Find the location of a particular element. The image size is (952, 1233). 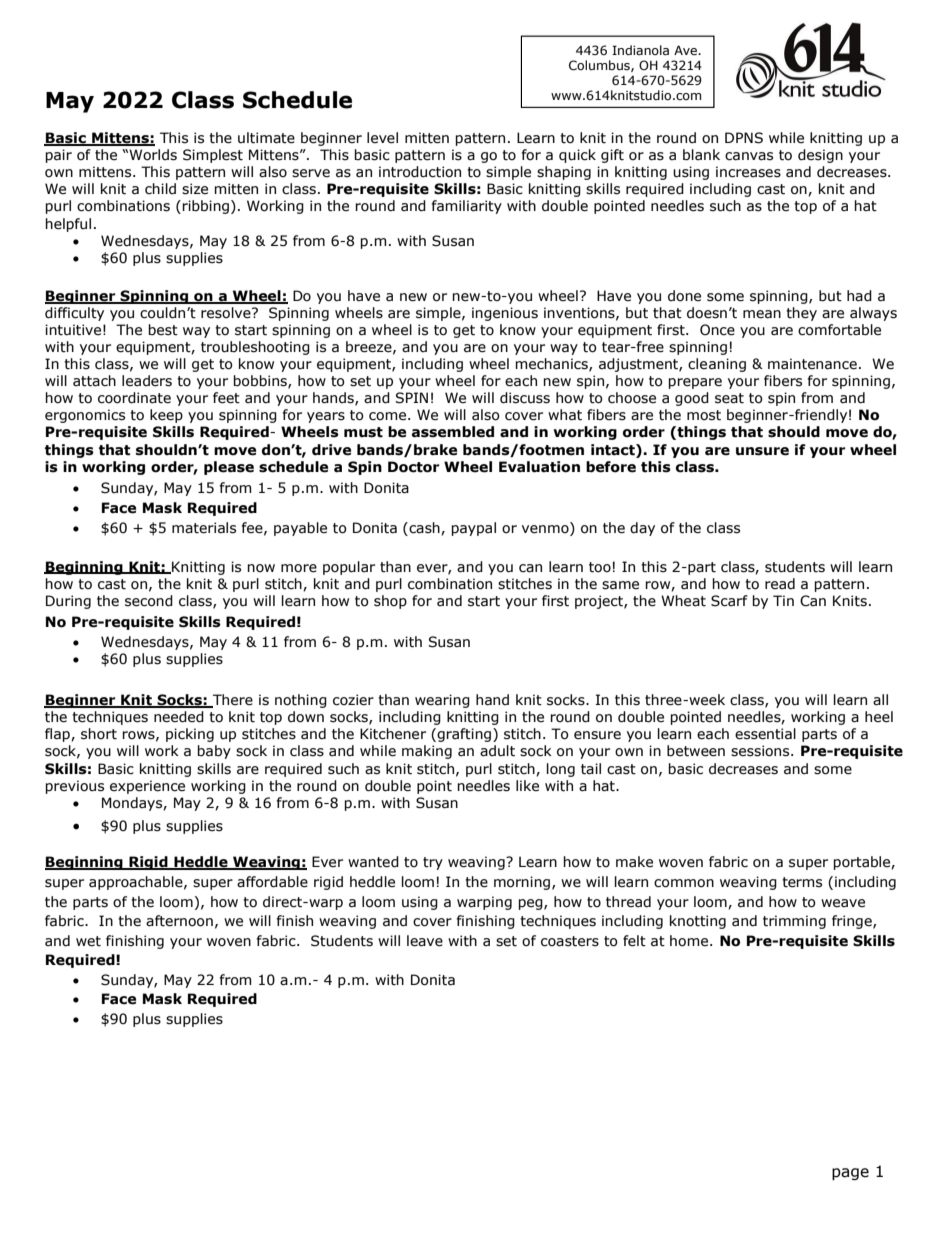

Wheat is located at coordinates (683, 601).
